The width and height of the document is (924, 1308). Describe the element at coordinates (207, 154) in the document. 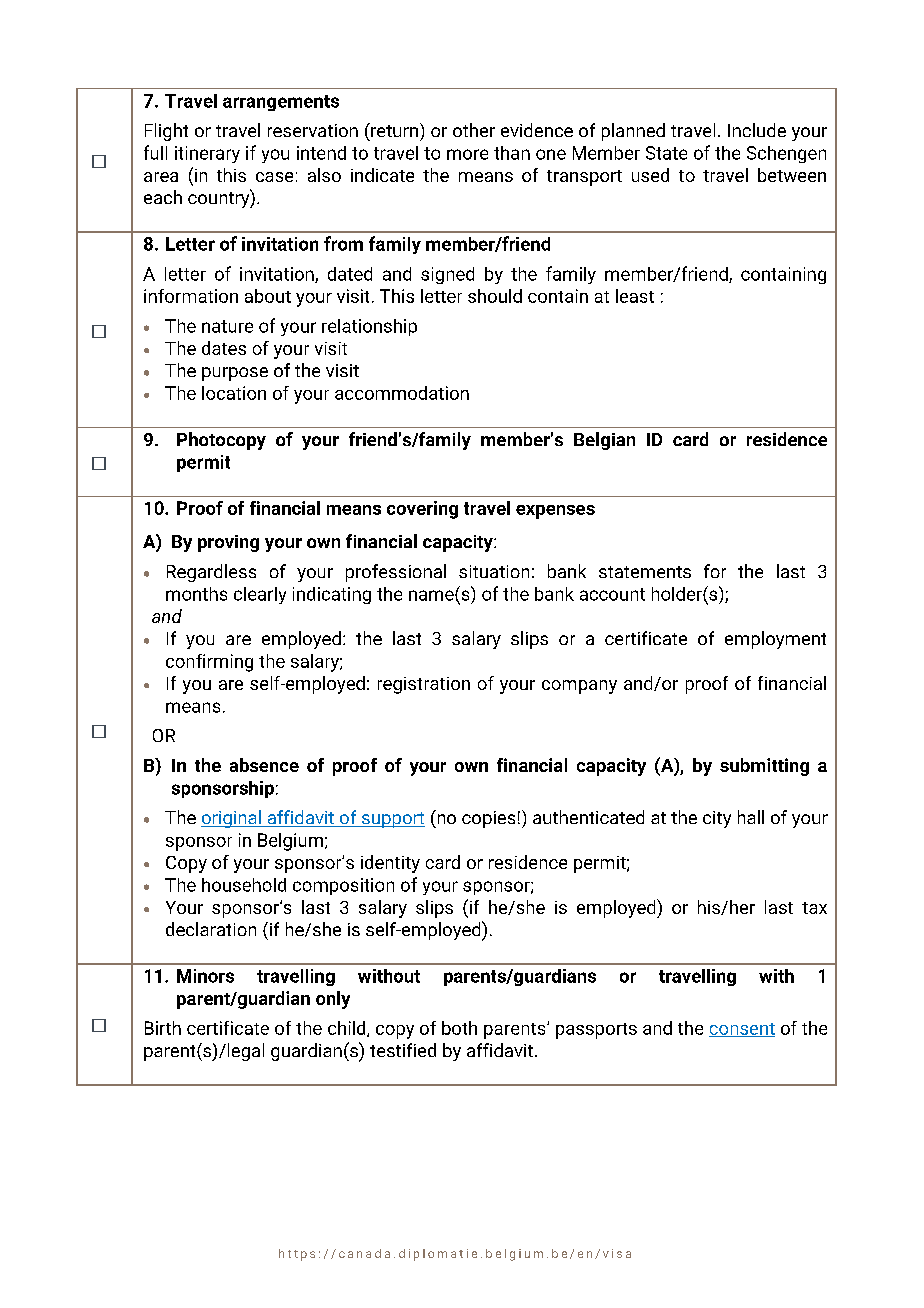

I see `itinerary` at that location.
